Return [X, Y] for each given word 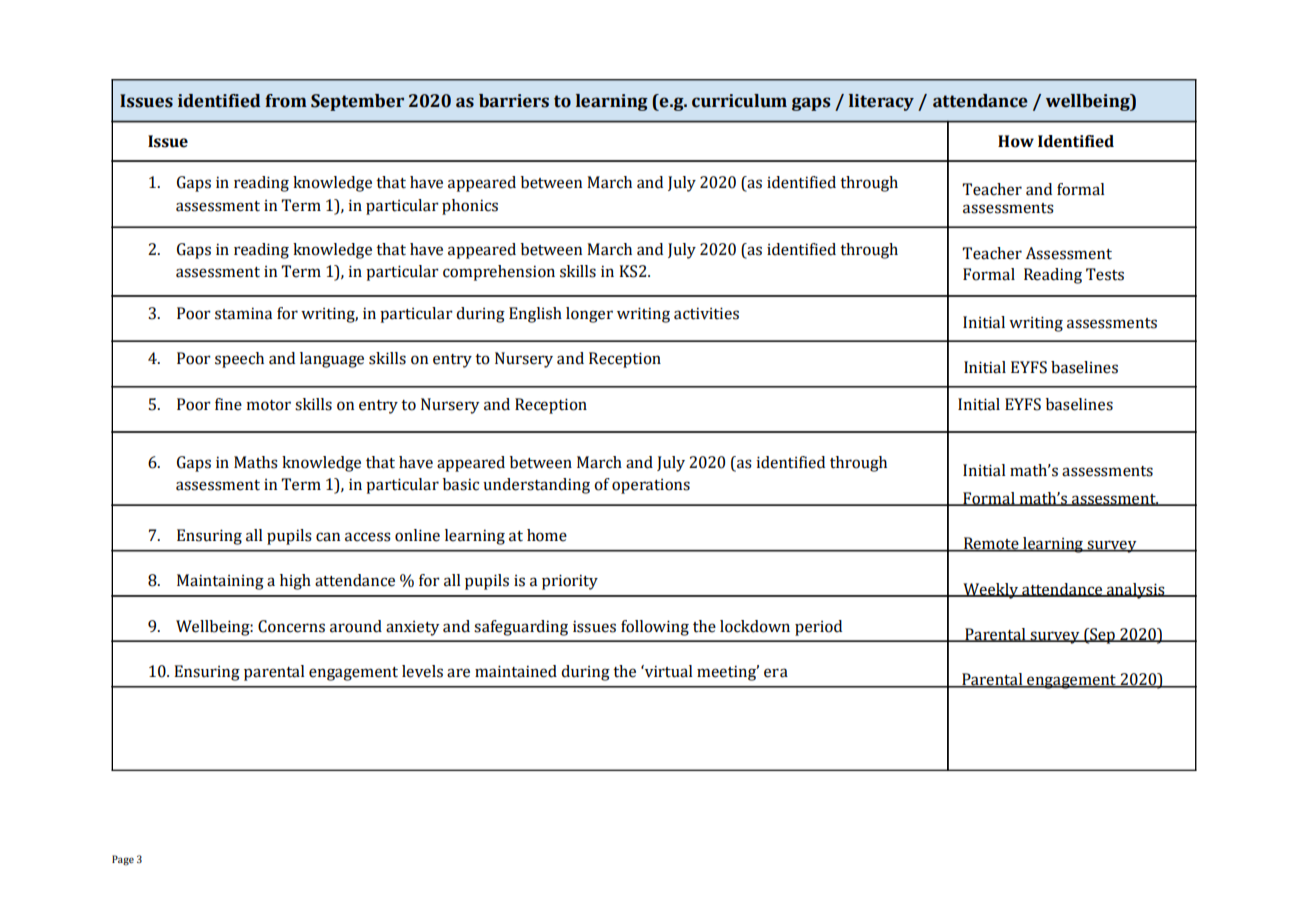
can [328, 537]
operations [651, 486]
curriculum [739, 101]
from [286, 101]
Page [123, 860]
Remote [991, 544]
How [1016, 141]
